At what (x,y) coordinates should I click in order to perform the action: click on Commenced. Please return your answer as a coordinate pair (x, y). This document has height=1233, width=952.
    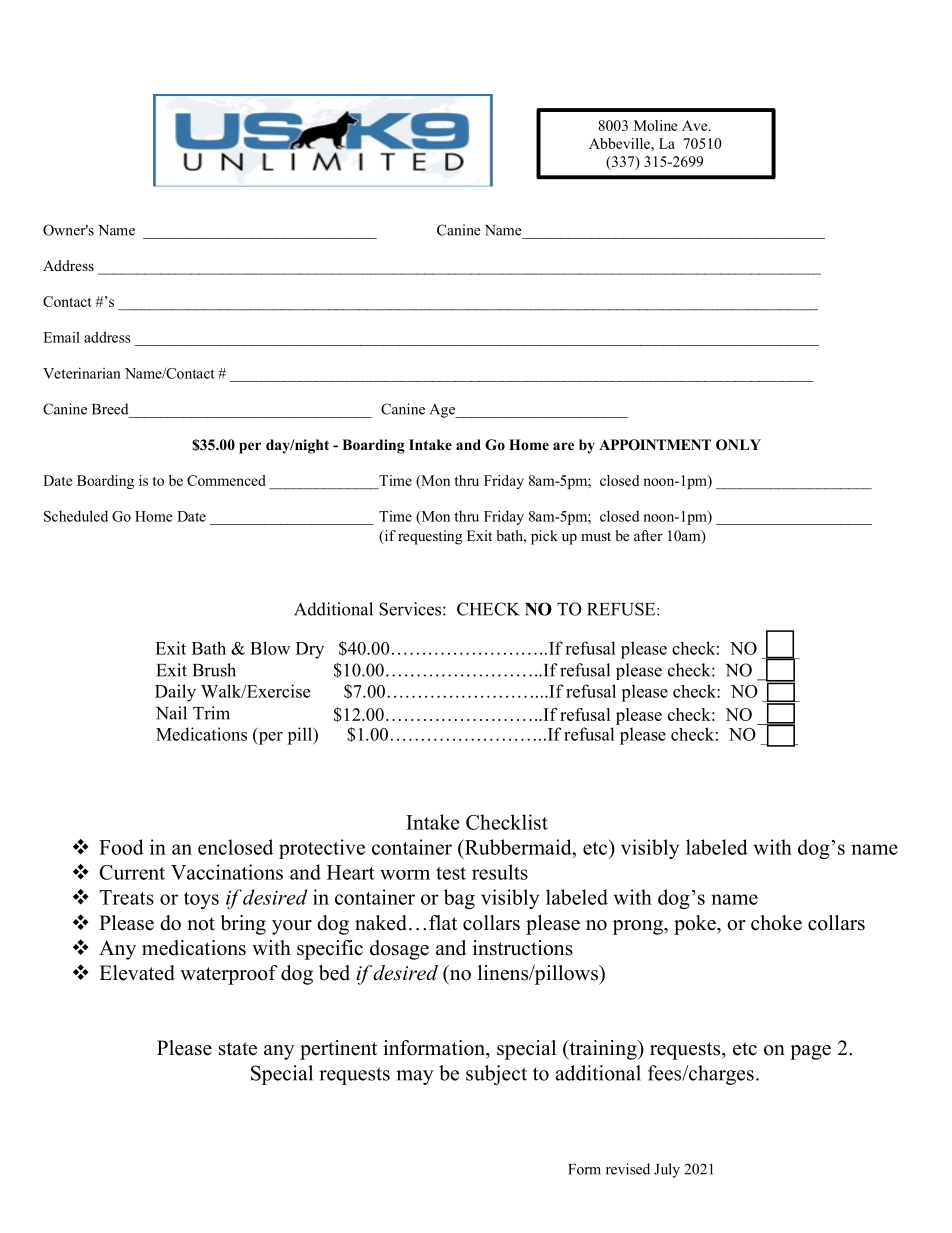
    Looking at the image, I should click on (226, 480).
